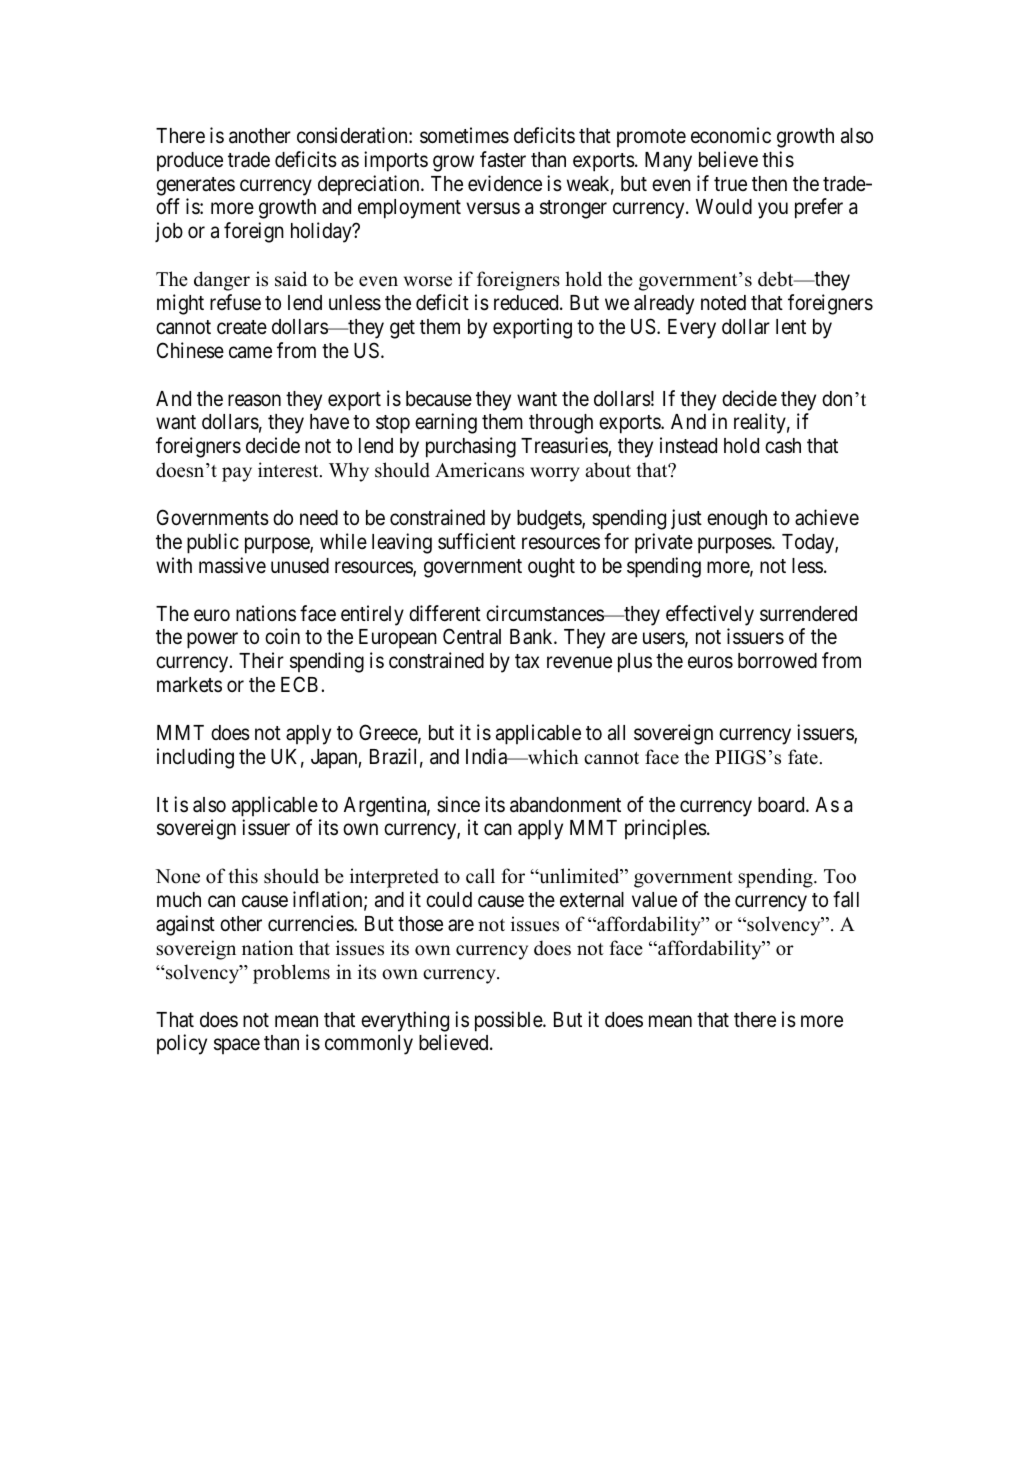  I want to click on then, so click(769, 184).
